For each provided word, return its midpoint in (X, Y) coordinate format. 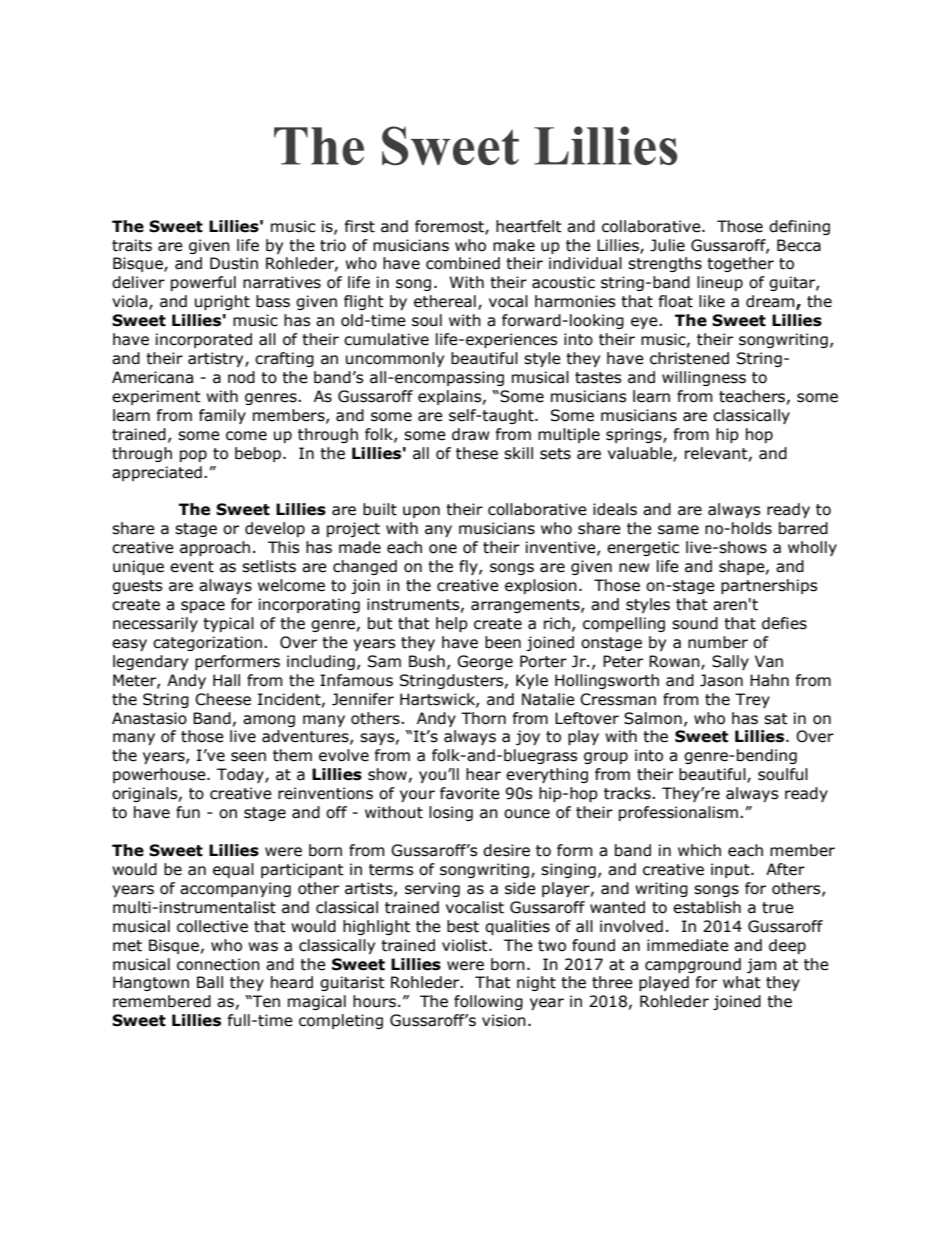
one (443, 549)
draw (471, 434)
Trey (752, 700)
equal (233, 870)
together (740, 264)
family (222, 416)
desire (506, 850)
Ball (210, 982)
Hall (226, 680)
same (678, 530)
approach (215, 548)
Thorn (483, 718)
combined (463, 263)
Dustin (234, 263)
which (699, 850)
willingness (704, 378)
